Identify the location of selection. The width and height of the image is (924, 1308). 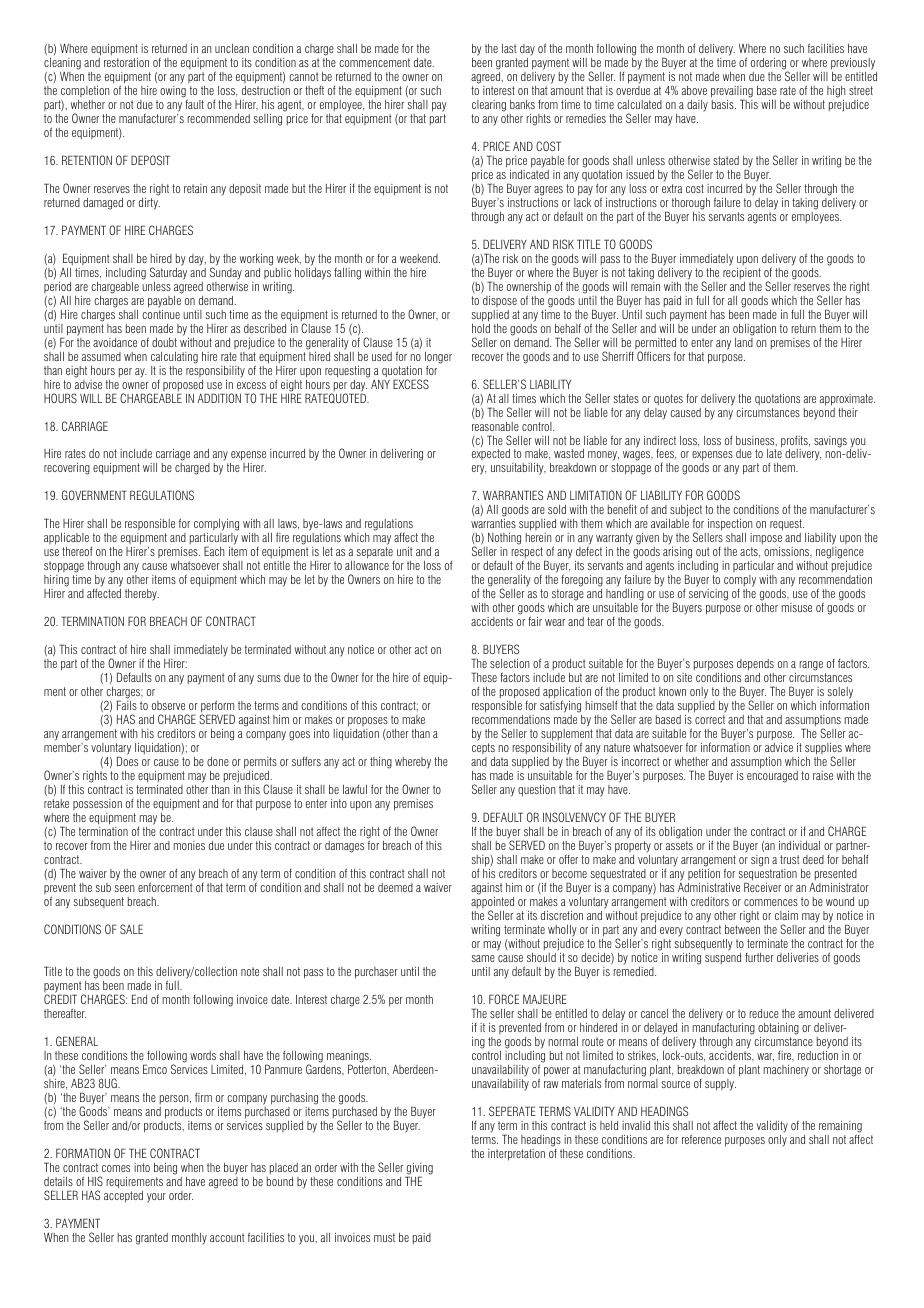
(510, 663).
